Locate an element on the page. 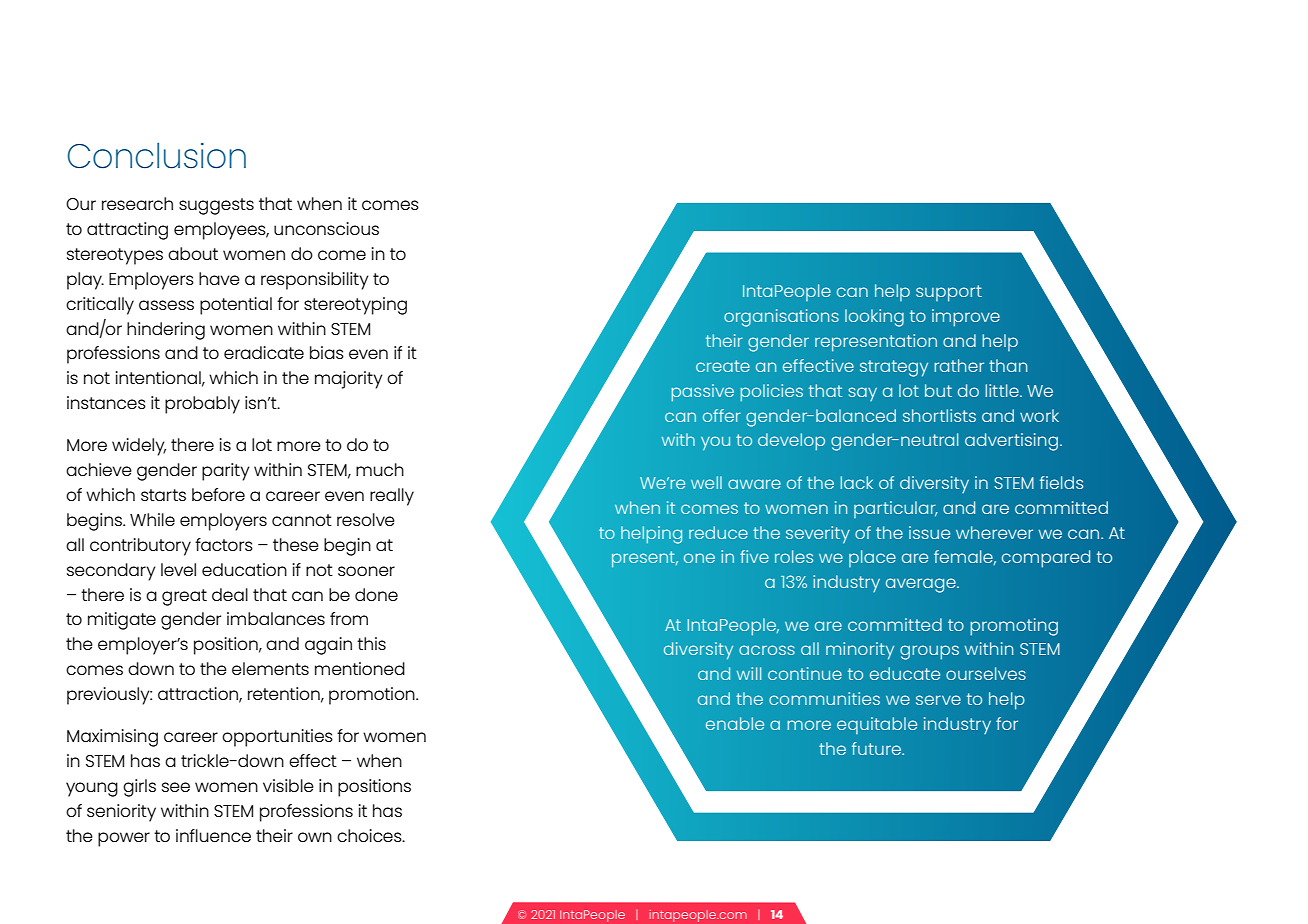 The height and width of the image is (924, 1308). reduce is located at coordinates (718, 532).
